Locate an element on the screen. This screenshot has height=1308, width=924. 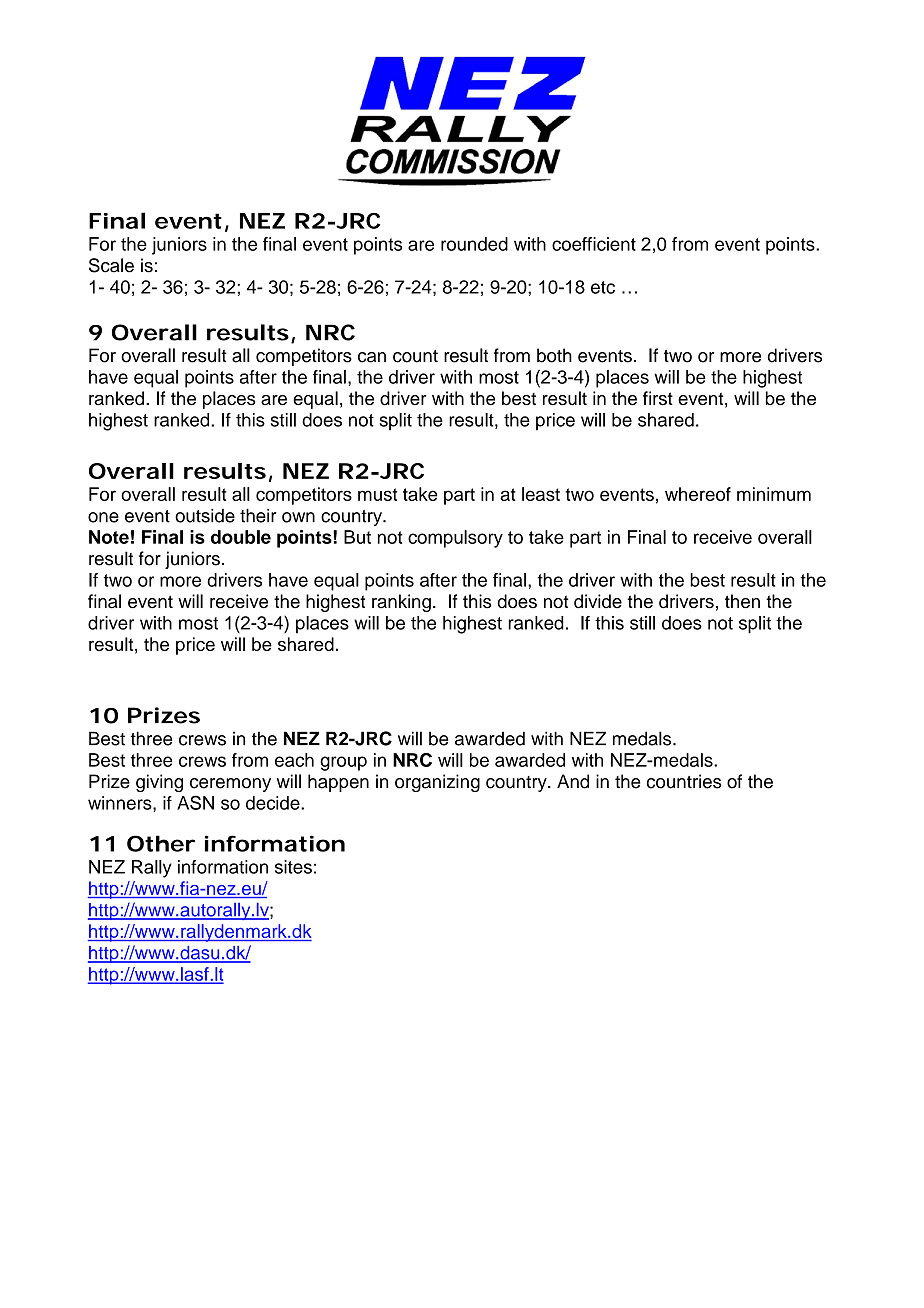
Other is located at coordinates (161, 843).
